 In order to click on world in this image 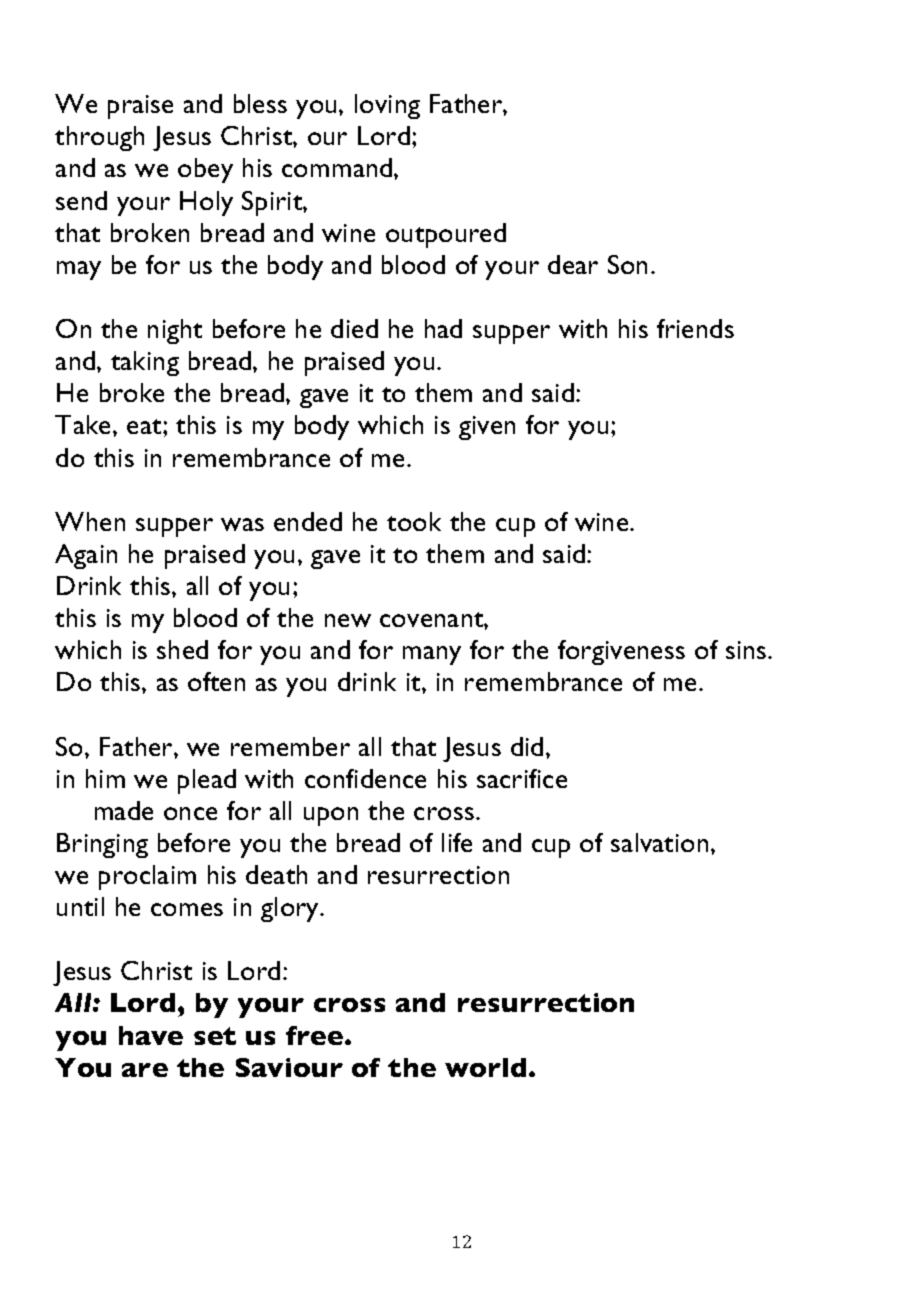, I will do `click(485, 1067)`.
